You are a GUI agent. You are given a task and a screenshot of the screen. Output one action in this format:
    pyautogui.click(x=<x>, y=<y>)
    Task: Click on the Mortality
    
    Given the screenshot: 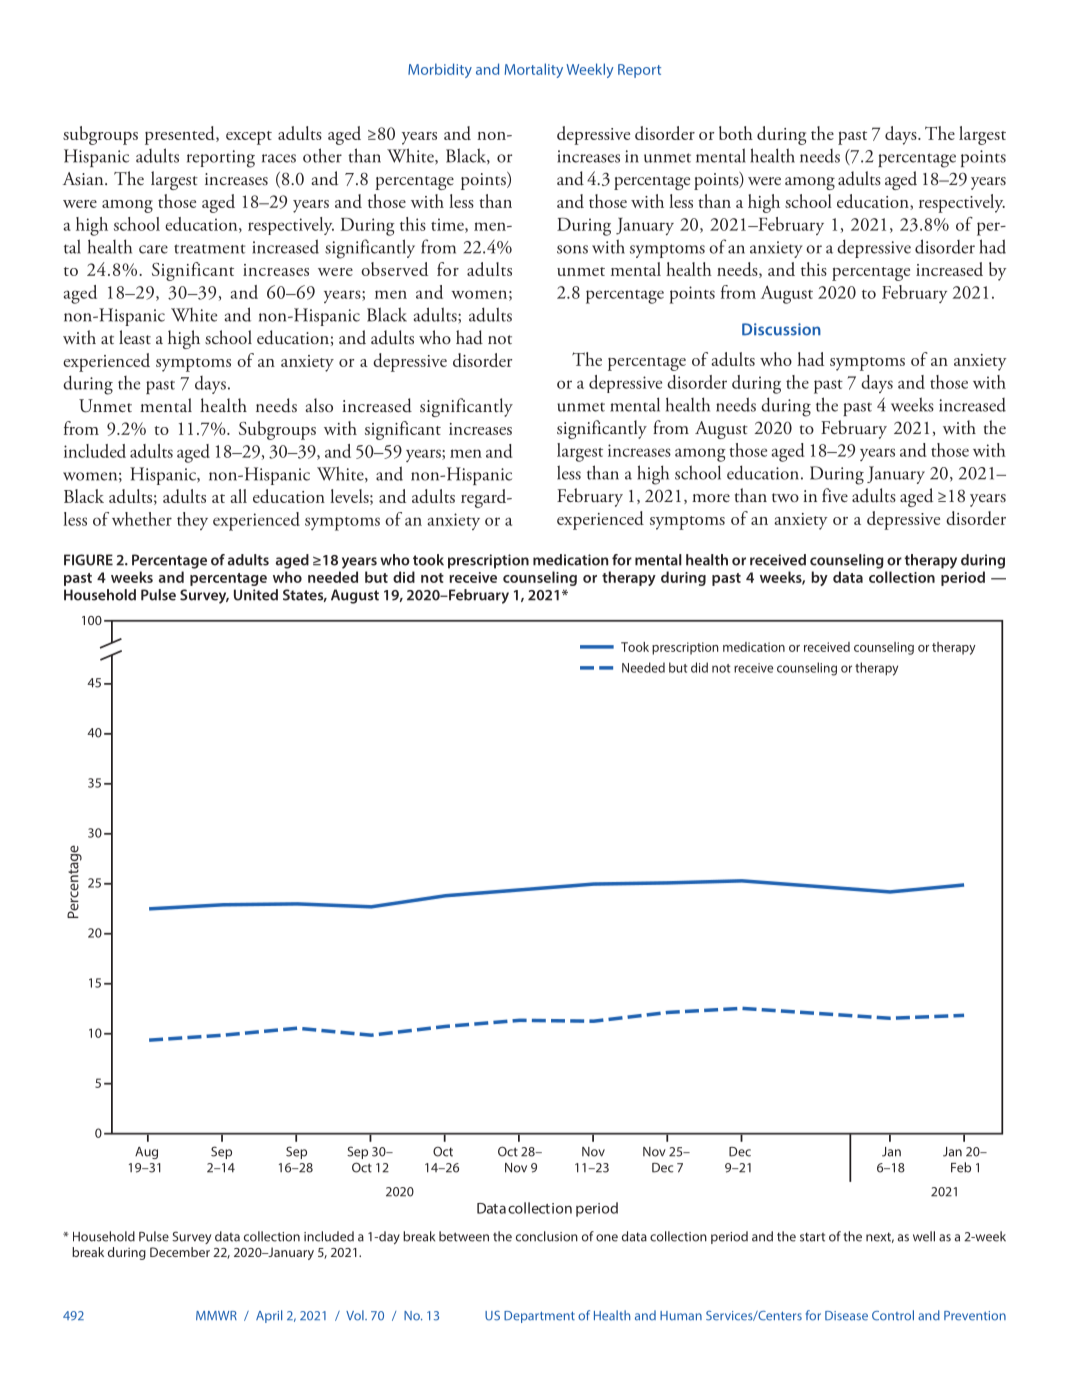 What is the action you would take?
    pyautogui.click(x=534, y=70)
